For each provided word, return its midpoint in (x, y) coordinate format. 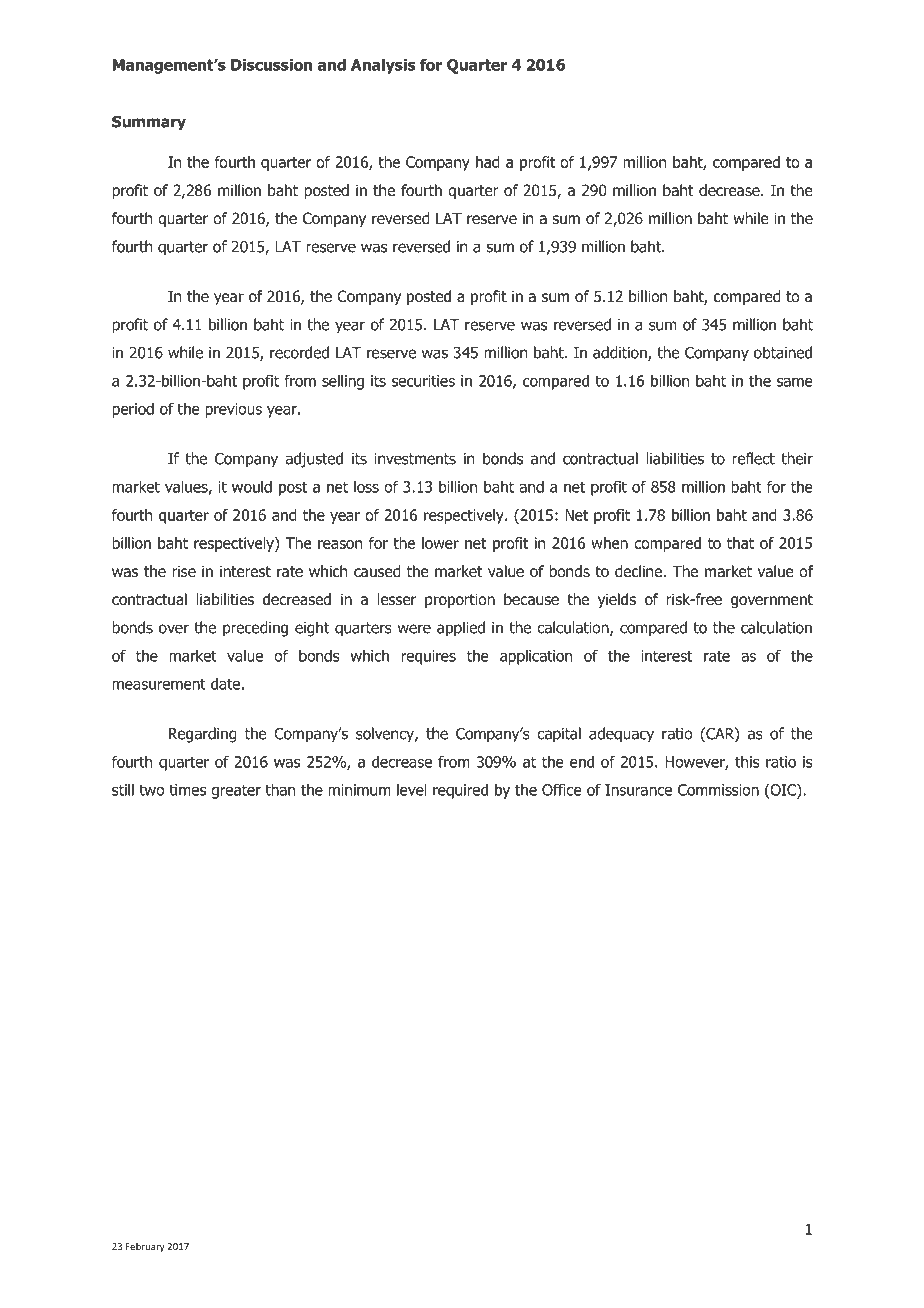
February (145, 1247)
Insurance (638, 790)
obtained (783, 352)
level (412, 789)
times (187, 790)
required (460, 791)
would (252, 486)
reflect (753, 458)
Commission (718, 790)
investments (415, 459)
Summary (149, 123)
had (488, 162)
